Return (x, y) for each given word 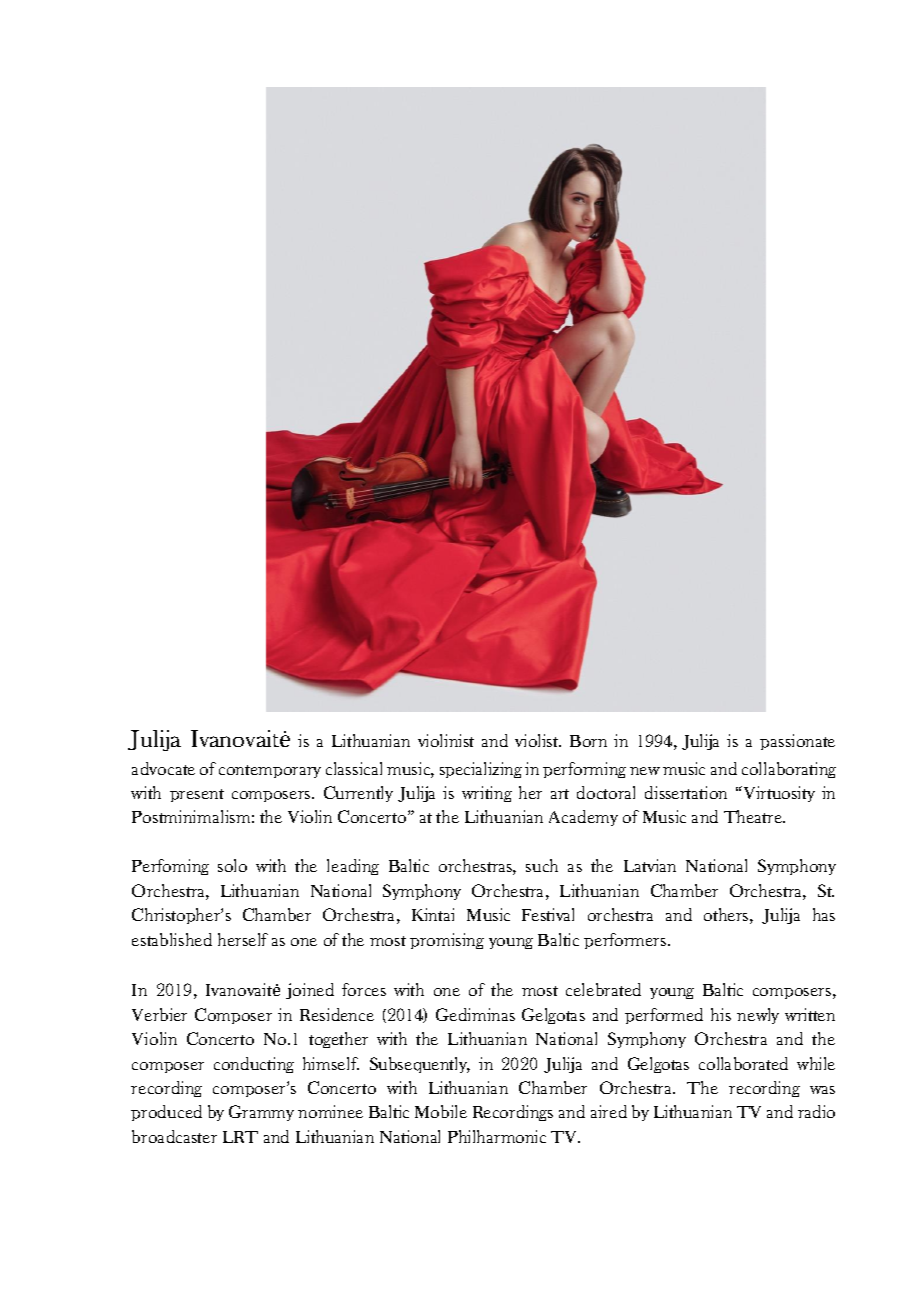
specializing (481, 770)
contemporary (270, 771)
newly (758, 1016)
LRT (240, 1137)
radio (816, 1111)
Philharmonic (497, 1136)
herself (243, 939)
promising (447, 941)
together (338, 1040)
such (542, 865)
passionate (797, 742)
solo (232, 865)
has (824, 914)
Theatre (754, 816)
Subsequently (420, 1065)
